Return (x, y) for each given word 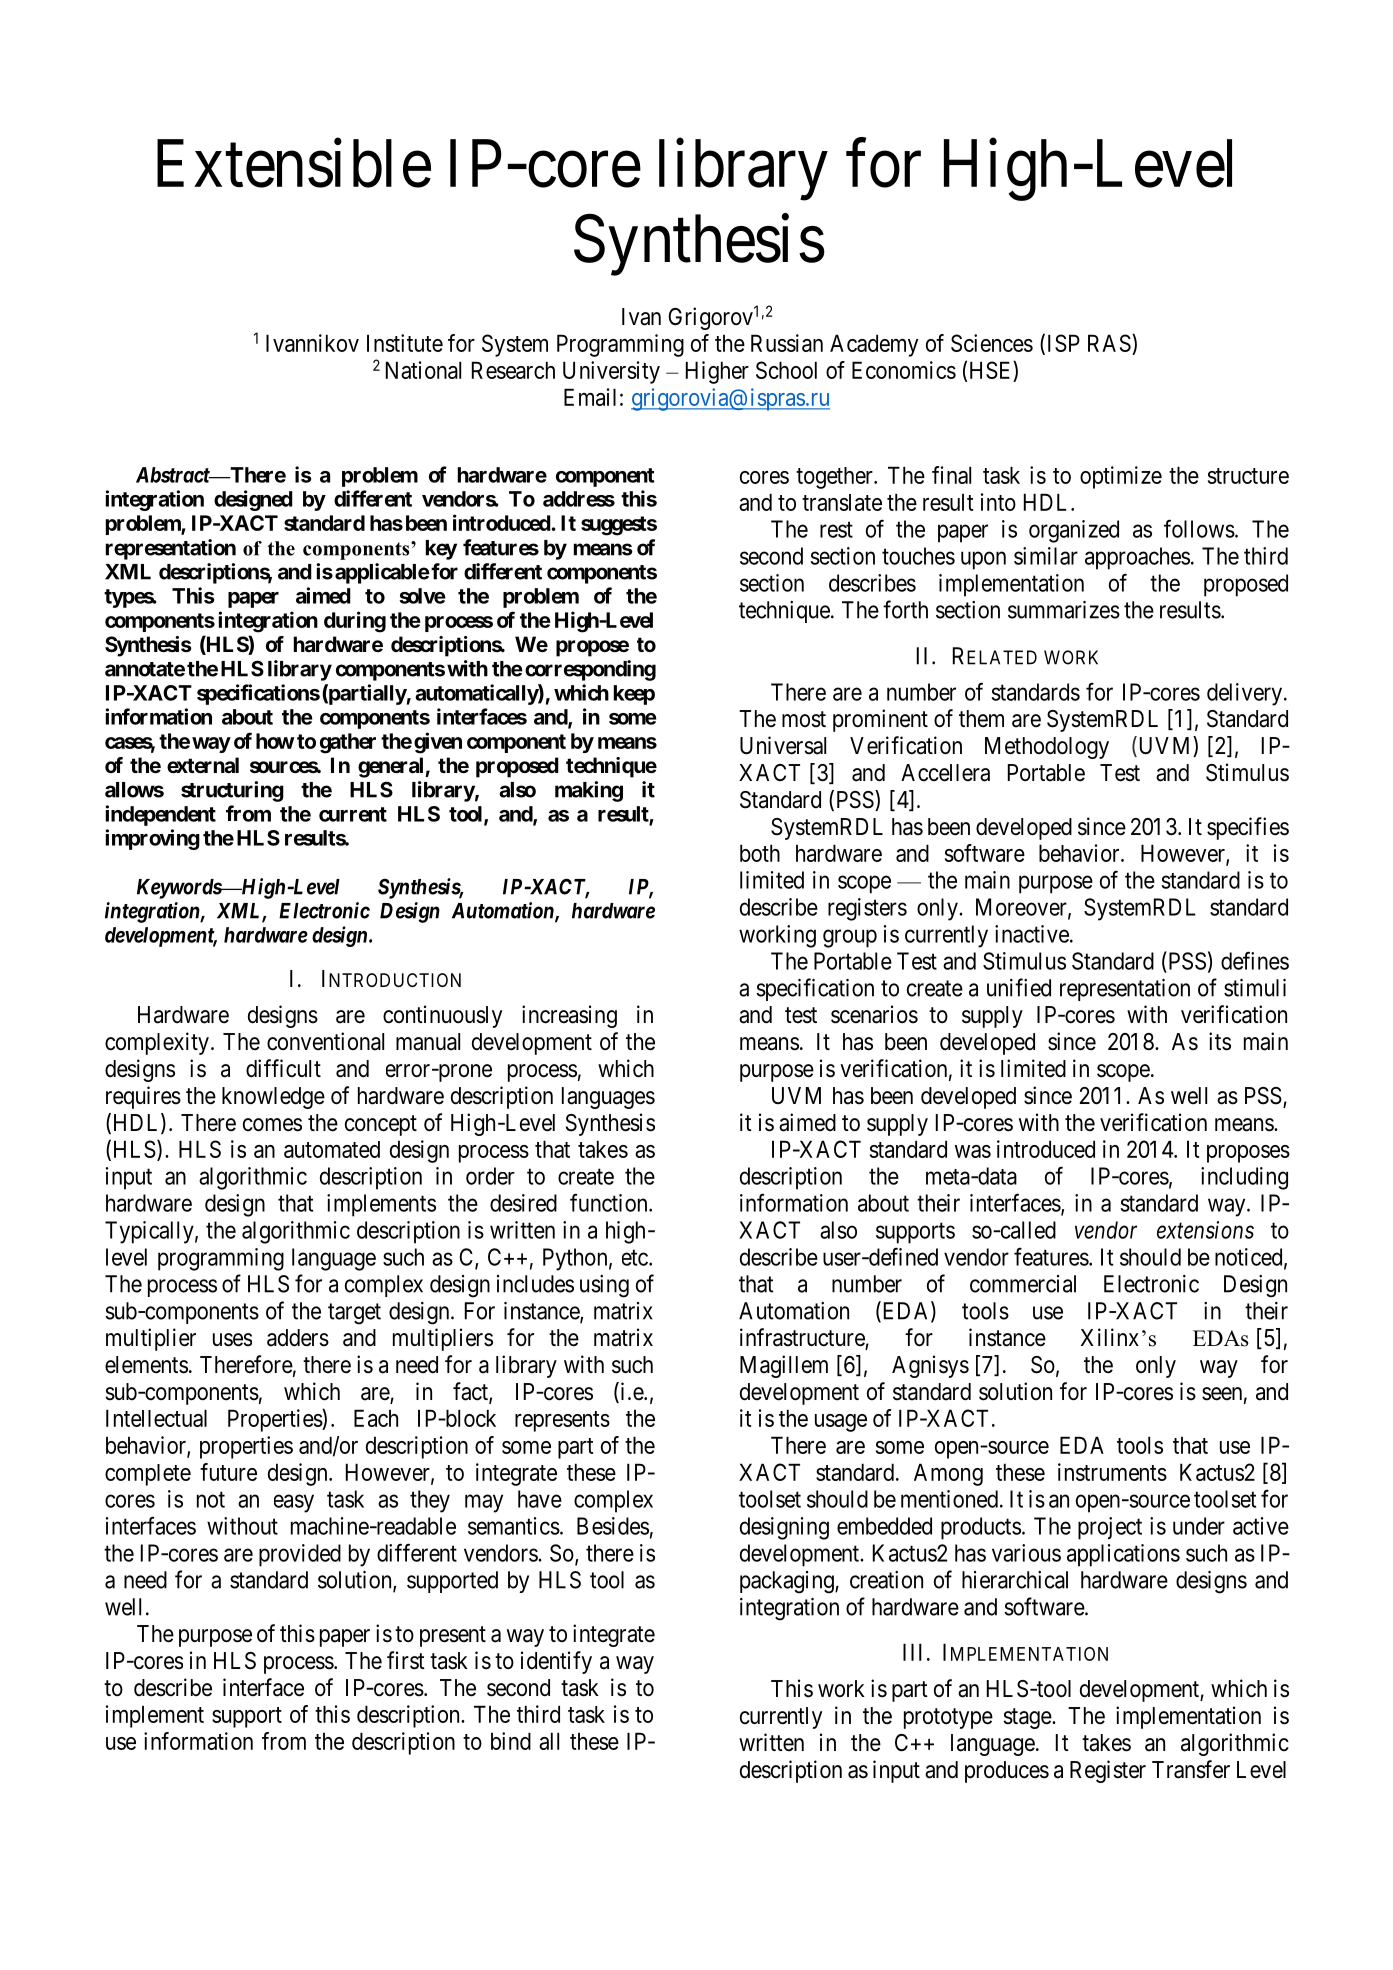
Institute (405, 343)
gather (348, 743)
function (610, 1202)
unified (1019, 987)
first (406, 1660)
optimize (1121, 477)
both (760, 853)
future (228, 1472)
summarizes (1064, 610)
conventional (325, 1041)
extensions (1205, 1230)
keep (634, 695)
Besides (613, 1526)
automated (332, 1149)
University (611, 372)
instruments (1112, 1472)
